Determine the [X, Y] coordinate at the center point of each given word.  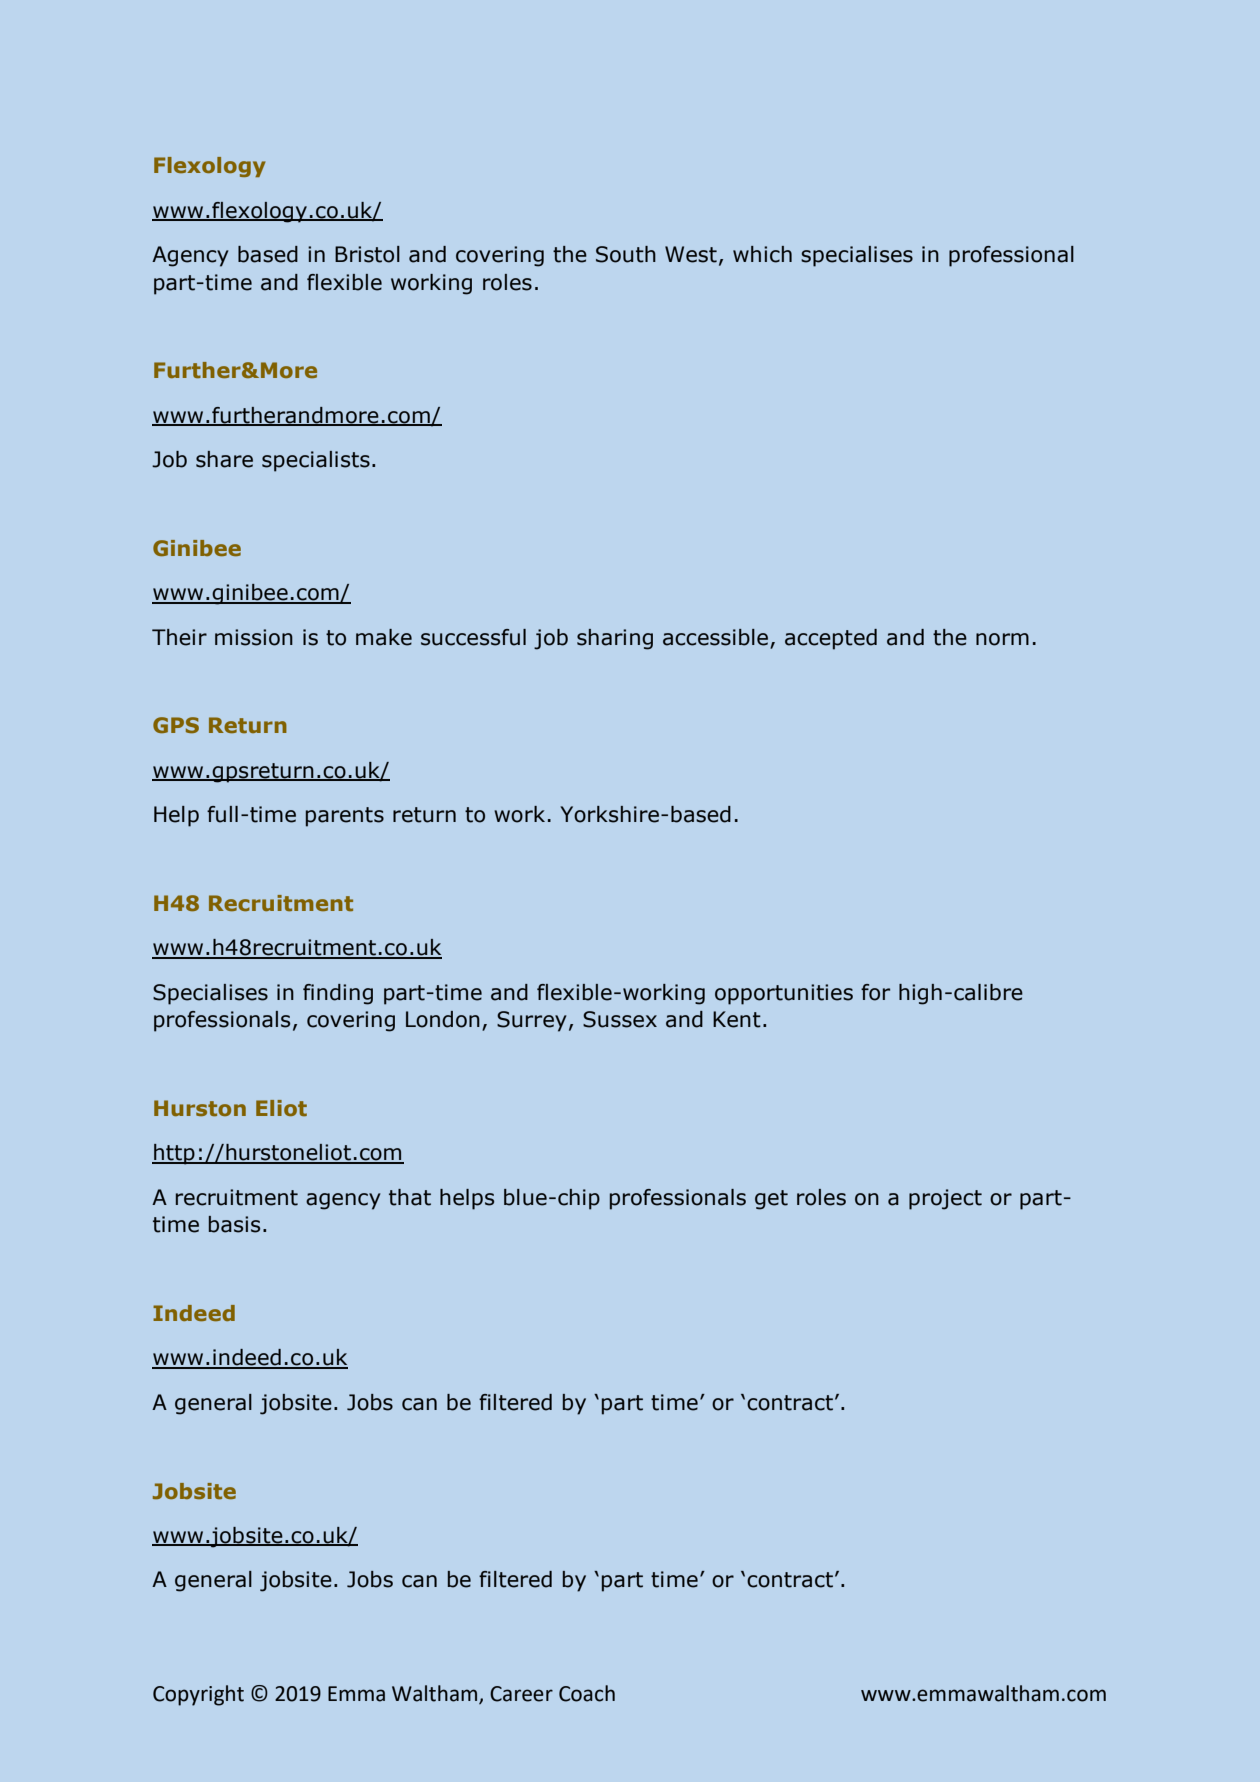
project [945, 1199]
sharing [615, 639]
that [410, 1197]
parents [345, 817]
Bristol [367, 254]
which [762, 254]
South [626, 254]
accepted [831, 639]
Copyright [198, 1695]
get [771, 1200]
